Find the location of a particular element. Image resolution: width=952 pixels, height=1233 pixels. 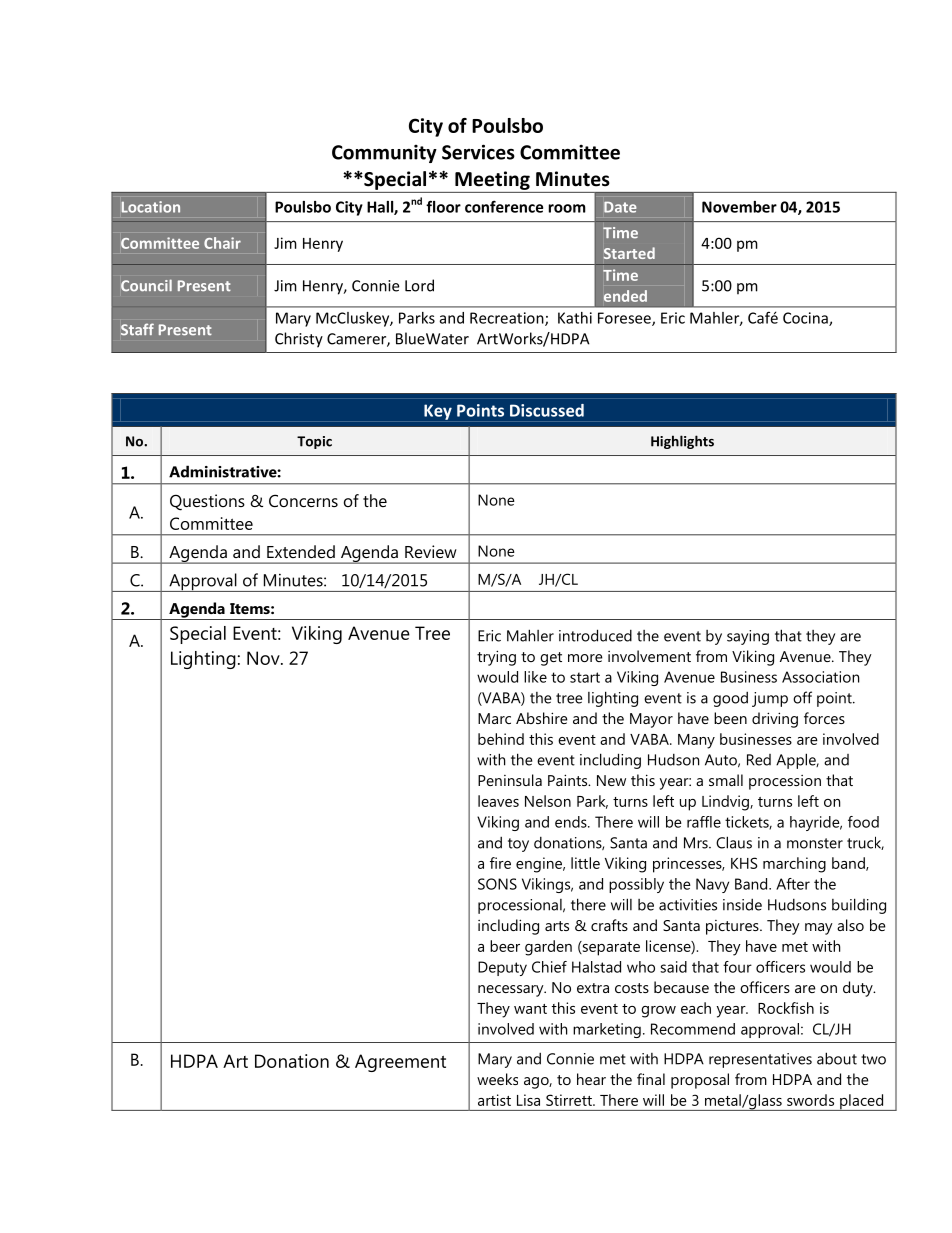

saying is located at coordinates (748, 637).
